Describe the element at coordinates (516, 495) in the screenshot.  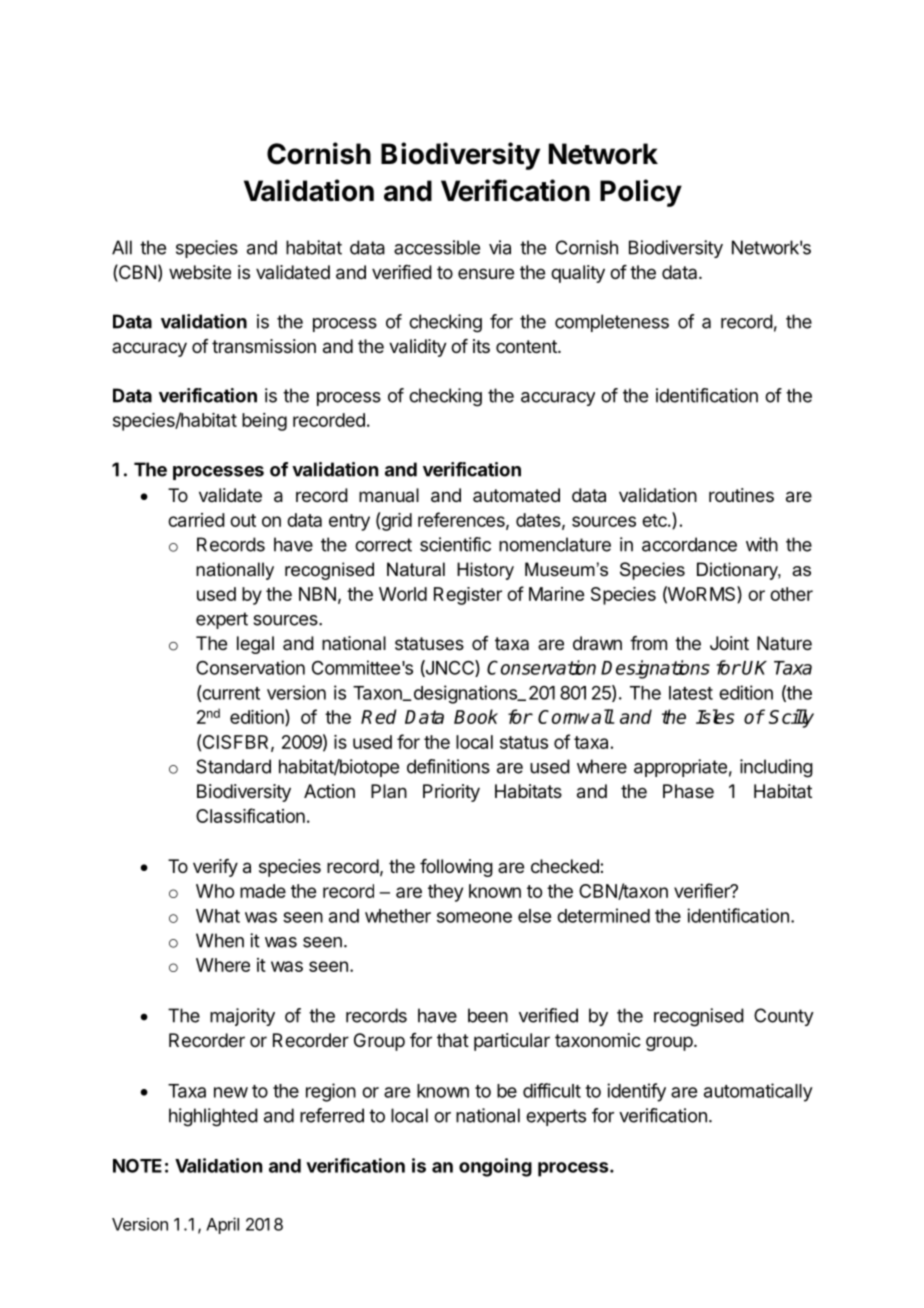
I see `automated` at that location.
